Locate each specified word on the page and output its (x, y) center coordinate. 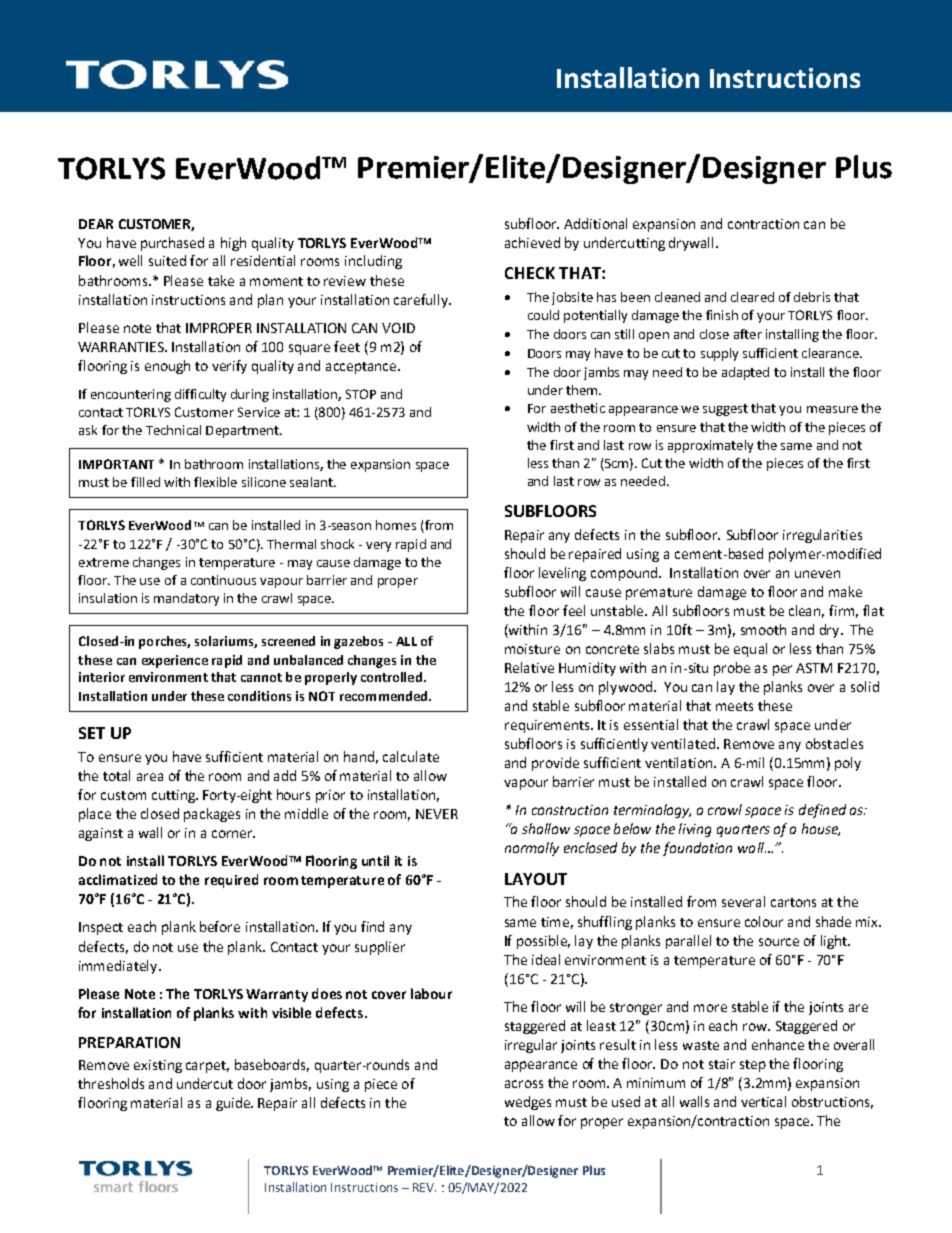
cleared (752, 297)
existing (158, 1066)
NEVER (437, 814)
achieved (532, 242)
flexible (215, 482)
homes (396, 525)
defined (822, 811)
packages (212, 815)
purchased (172, 244)
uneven (817, 574)
